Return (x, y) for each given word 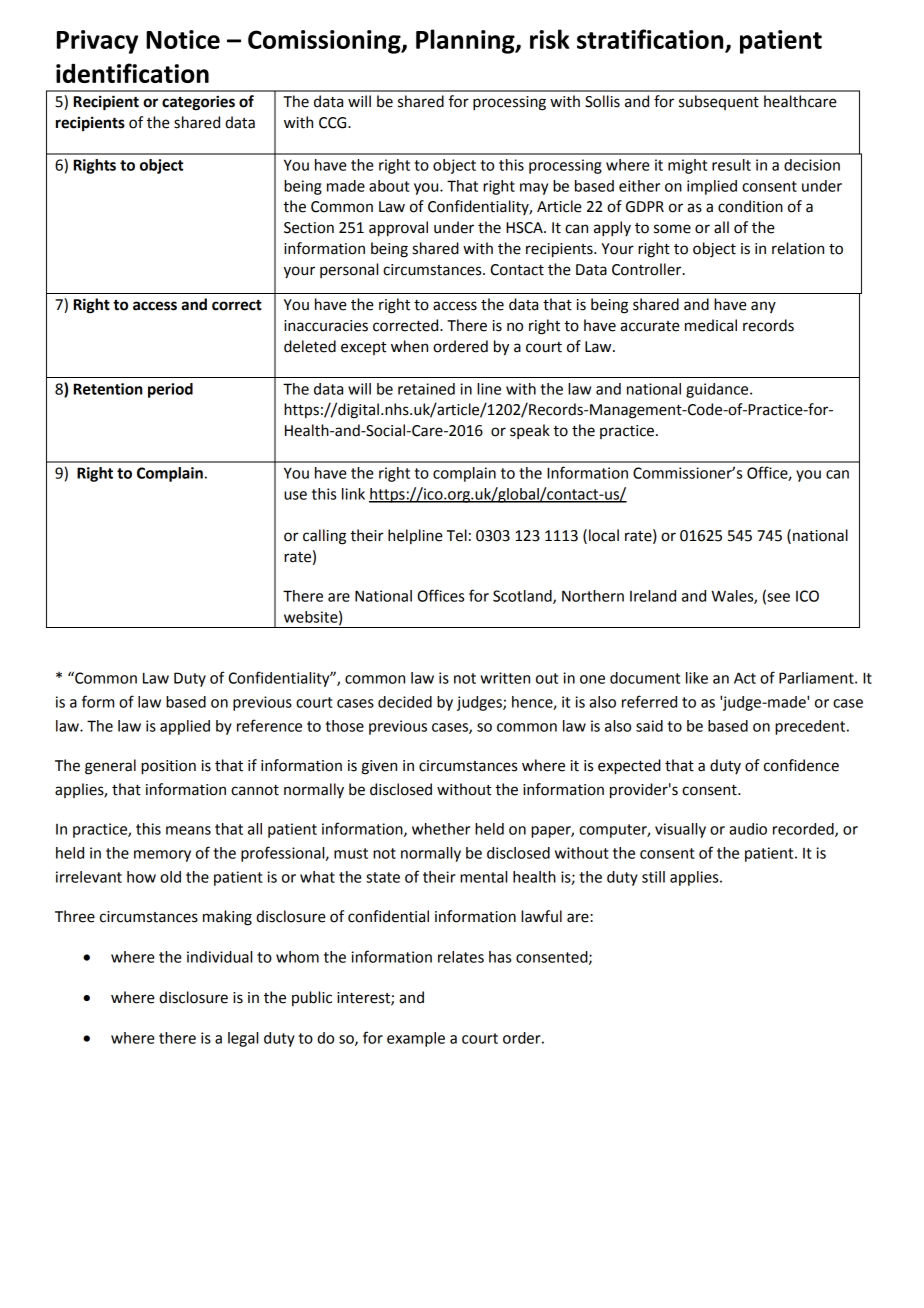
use (295, 495)
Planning (466, 41)
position (168, 767)
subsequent (719, 102)
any (763, 307)
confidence (801, 765)
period (170, 390)
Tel (457, 535)
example (416, 1039)
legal (243, 1039)
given (379, 767)
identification (132, 73)
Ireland (653, 596)
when (409, 346)
